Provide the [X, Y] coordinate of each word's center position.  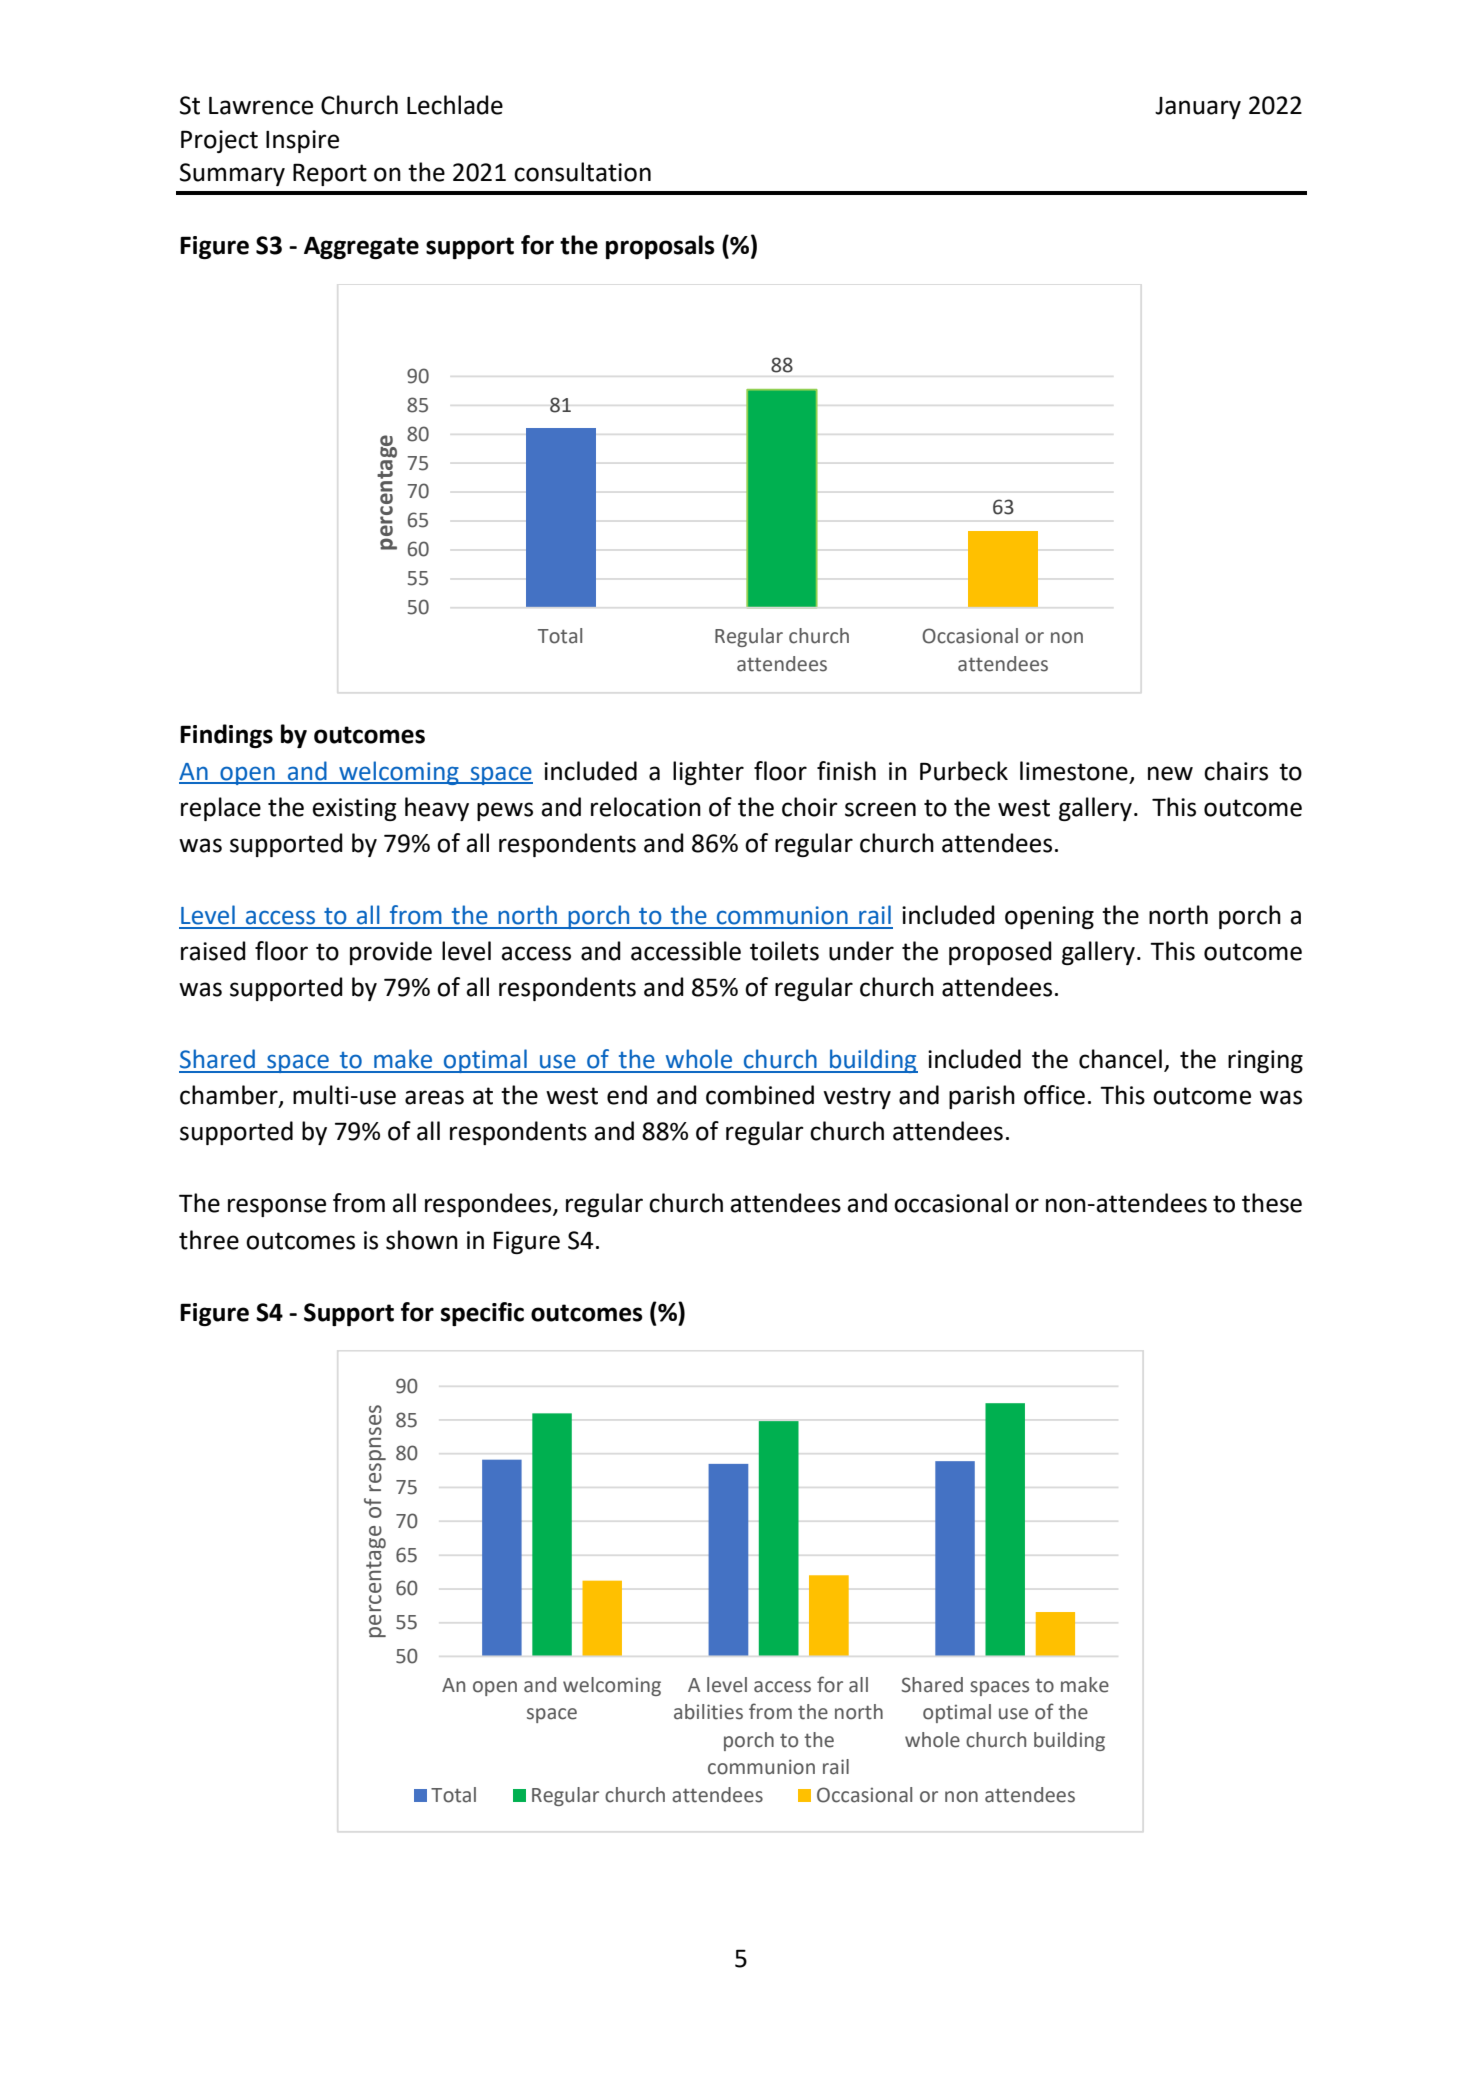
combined [760, 1095]
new [1170, 773]
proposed [1000, 953]
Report [330, 174]
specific [482, 1314]
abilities [708, 1712]
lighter [708, 773]
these [1272, 1203]
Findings [226, 736]
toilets [784, 951]
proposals [660, 247]
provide [391, 953]
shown [422, 1240]
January [1198, 108]
